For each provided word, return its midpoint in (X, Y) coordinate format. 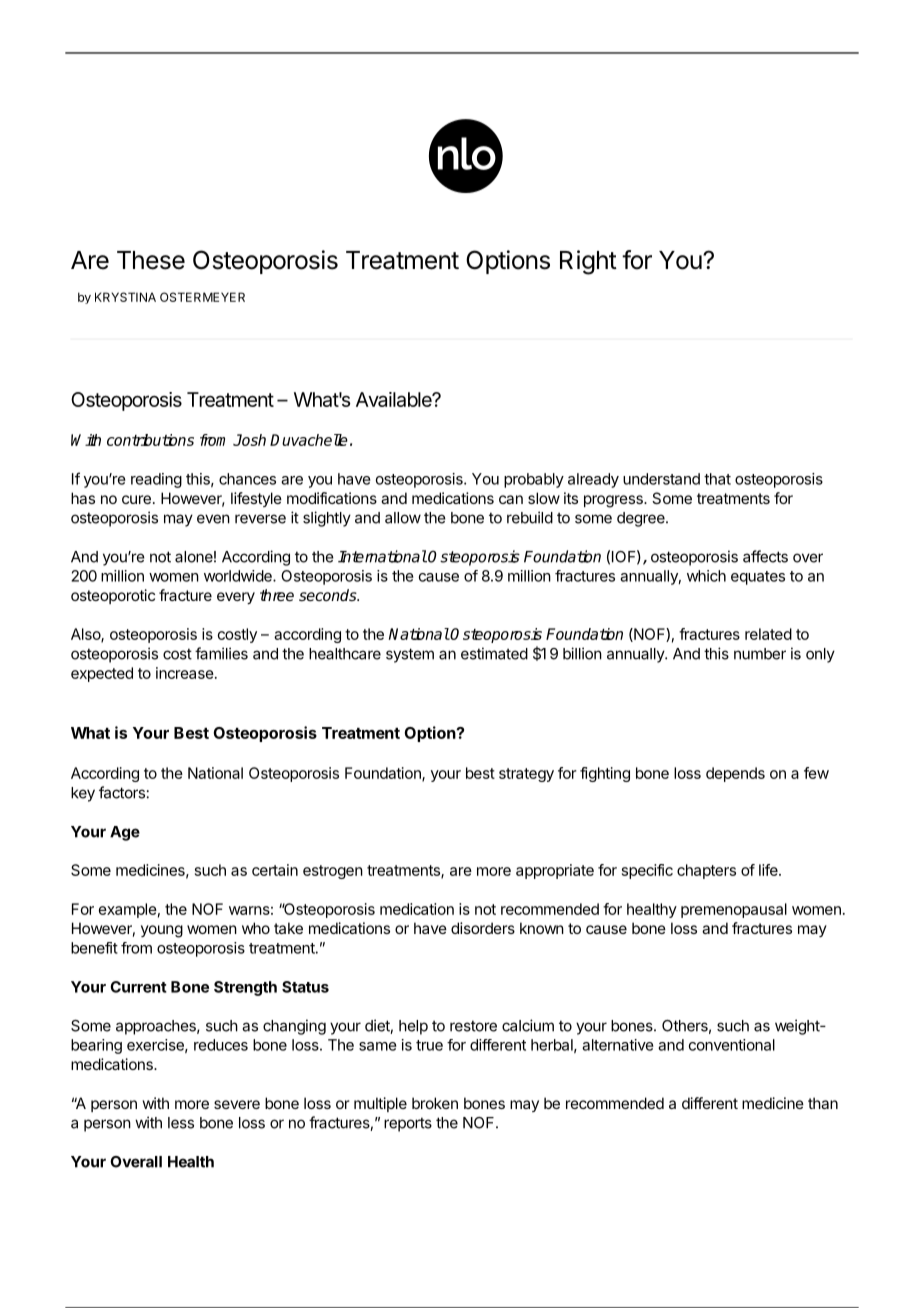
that (717, 479)
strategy (526, 775)
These (151, 260)
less (181, 1123)
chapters (706, 871)
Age (125, 833)
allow (403, 518)
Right (588, 262)
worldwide (239, 576)
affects (765, 556)
